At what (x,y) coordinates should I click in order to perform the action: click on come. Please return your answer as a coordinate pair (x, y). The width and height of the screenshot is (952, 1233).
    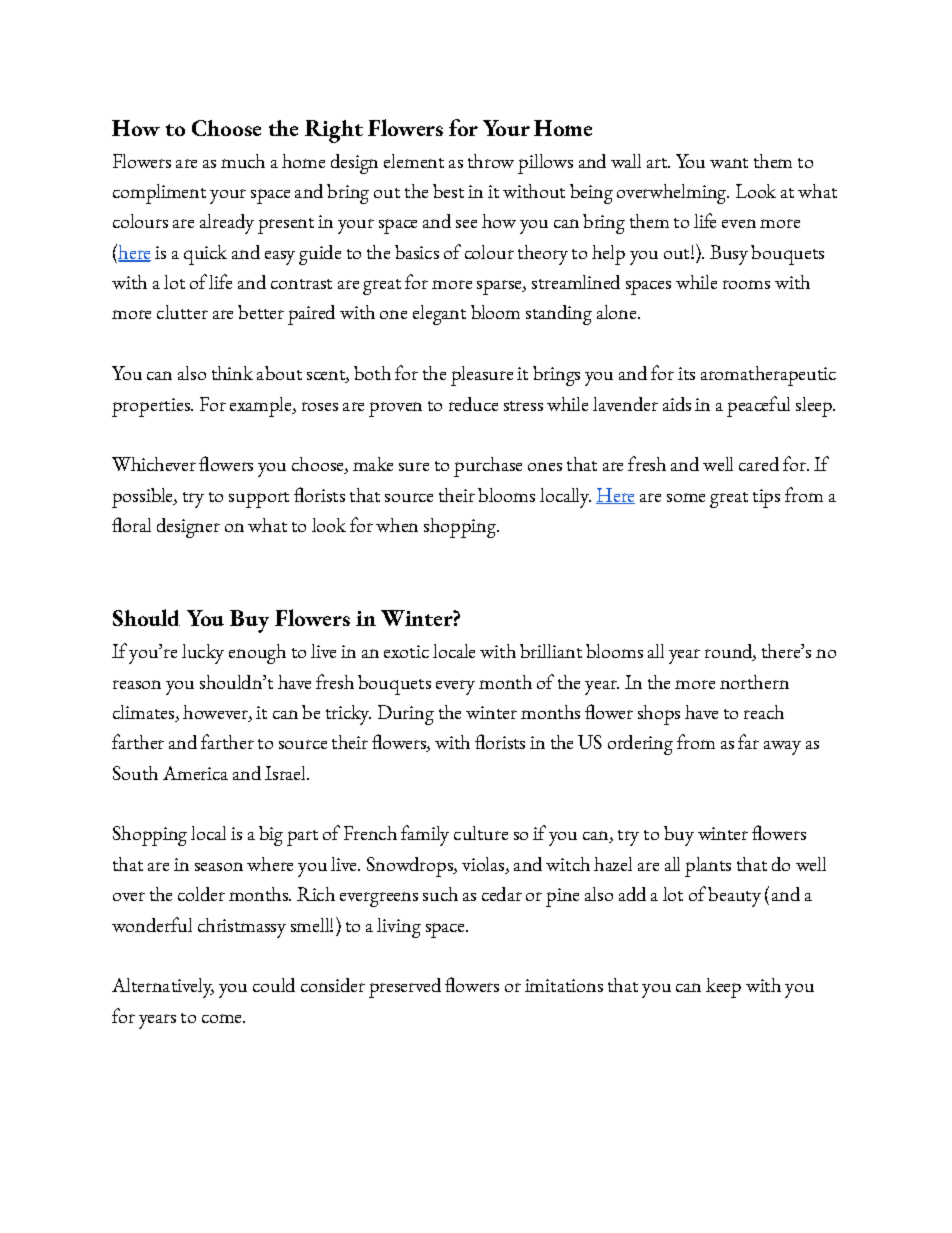
    Looking at the image, I should click on (223, 1018).
